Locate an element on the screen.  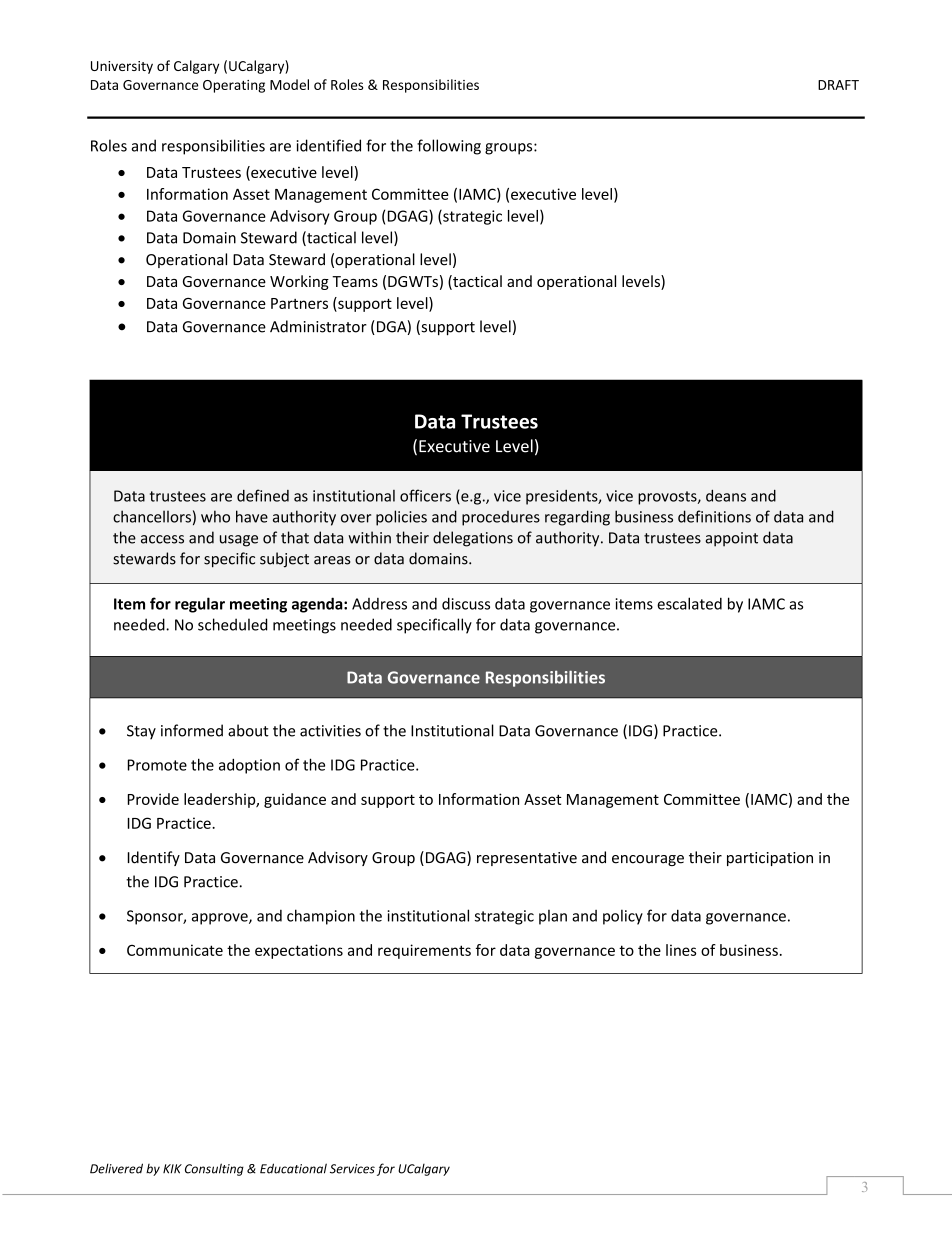
Identify is located at coordinates (154, 858).
